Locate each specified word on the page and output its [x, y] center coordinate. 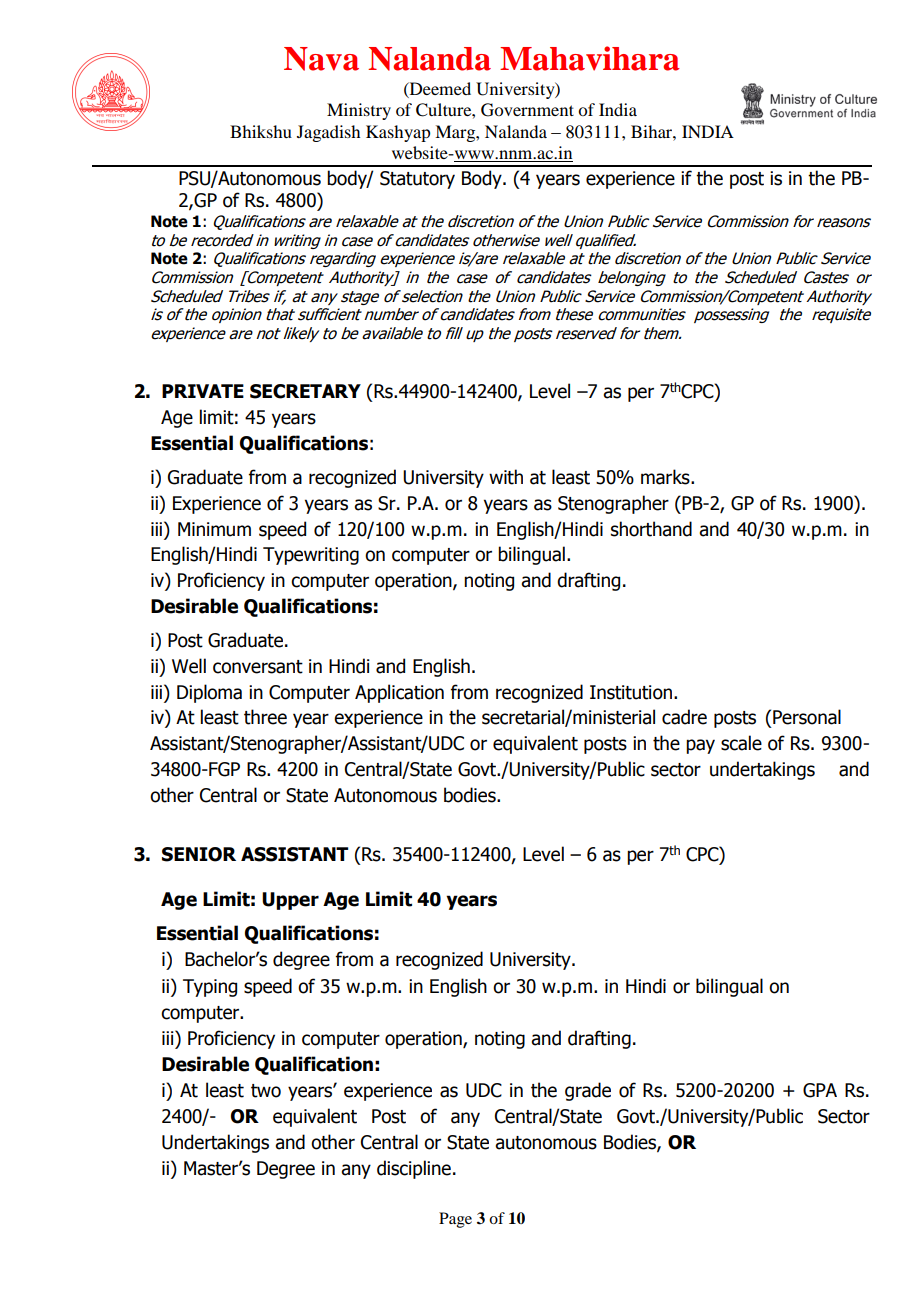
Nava [321, 59]
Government [527, 110]
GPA [820, 1090]
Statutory [417, 180]
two [266, 1091]
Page [455, 1220]
